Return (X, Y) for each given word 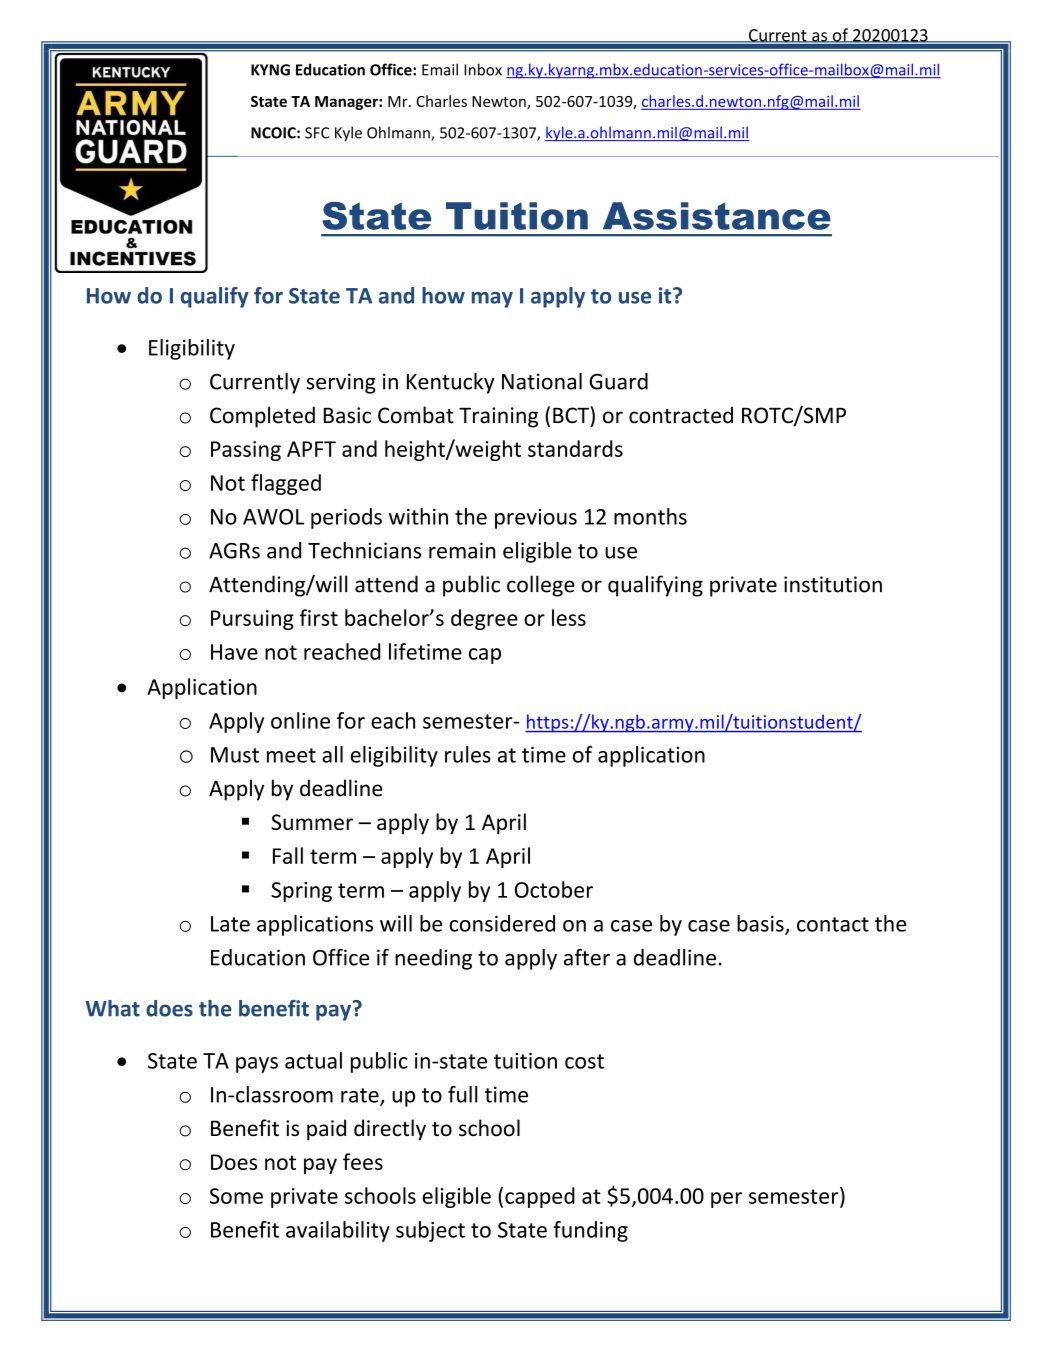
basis (761, 924)
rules (468, 754)
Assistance (717, 216)
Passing (246, 451)
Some (236, 1196)
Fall (288, 855)
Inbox (483, 69)
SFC (317, 133)
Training (498, 417)
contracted (681, 415)
